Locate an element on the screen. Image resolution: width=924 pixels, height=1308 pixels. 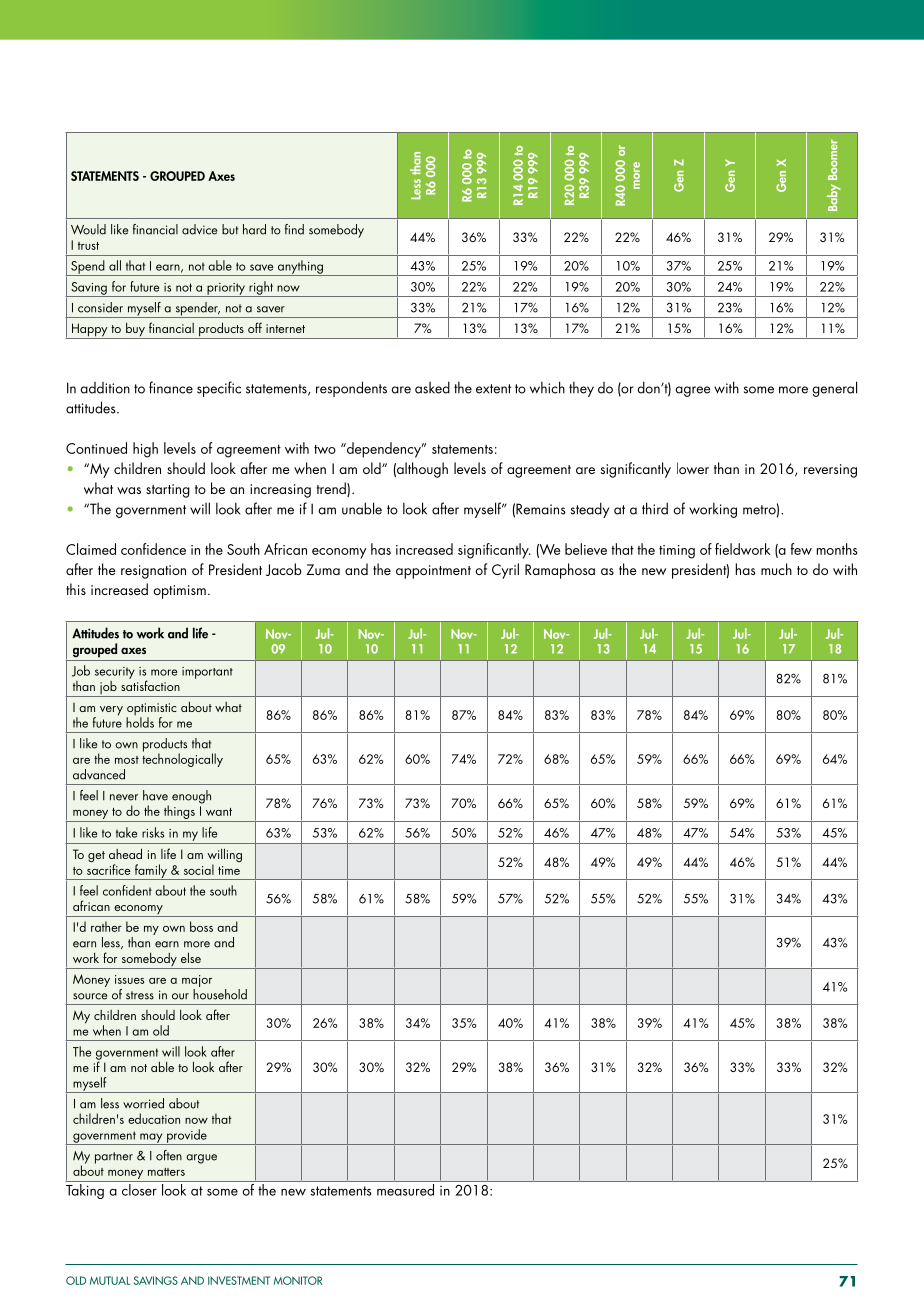
general is located at coordinates (834, 389).
